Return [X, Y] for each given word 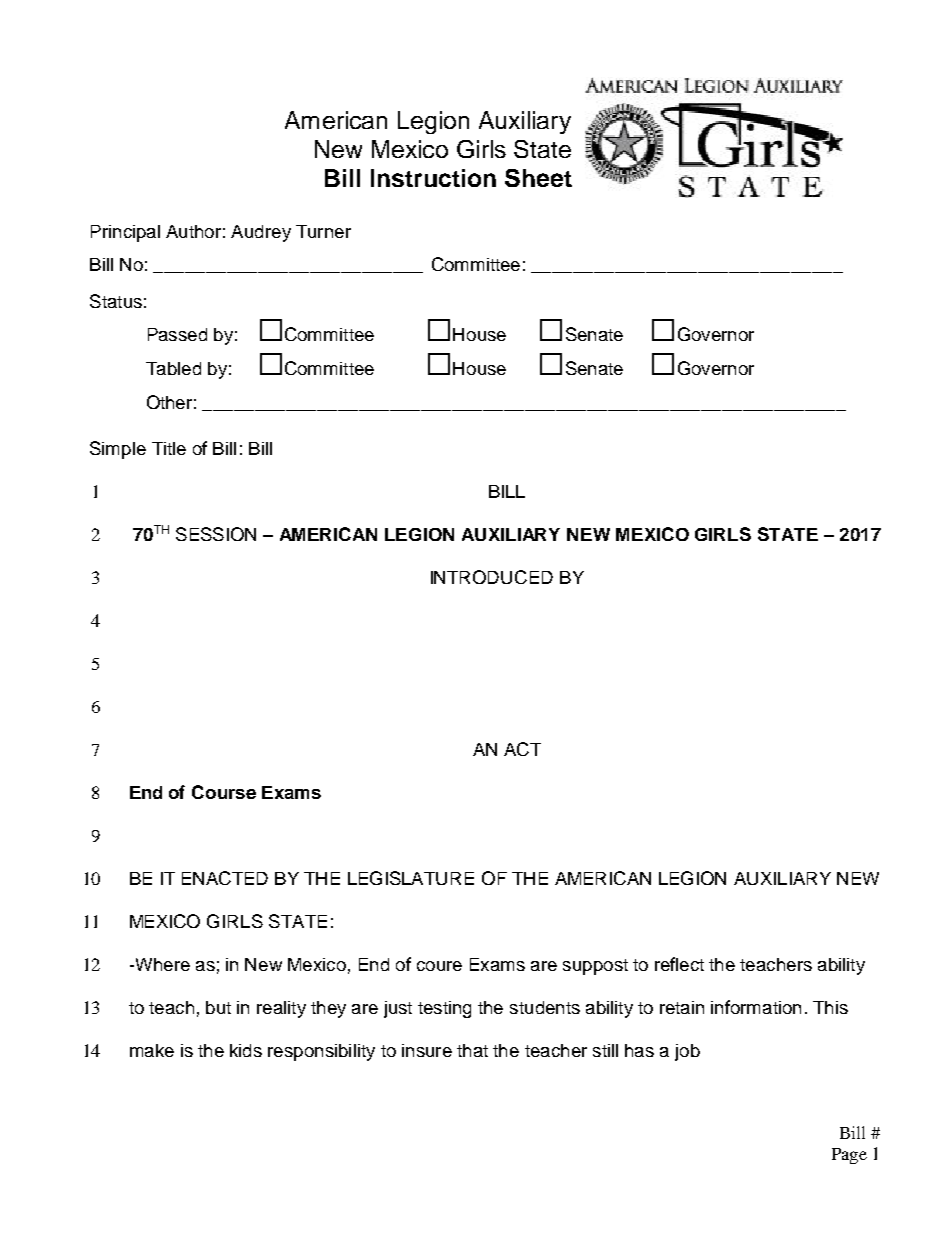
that [472, 1050]
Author [193, 231]
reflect [679, 964]
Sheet [538, 178]
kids [246, 1050]
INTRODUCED [492, 577]
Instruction [433, 178]
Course [224, 792]
